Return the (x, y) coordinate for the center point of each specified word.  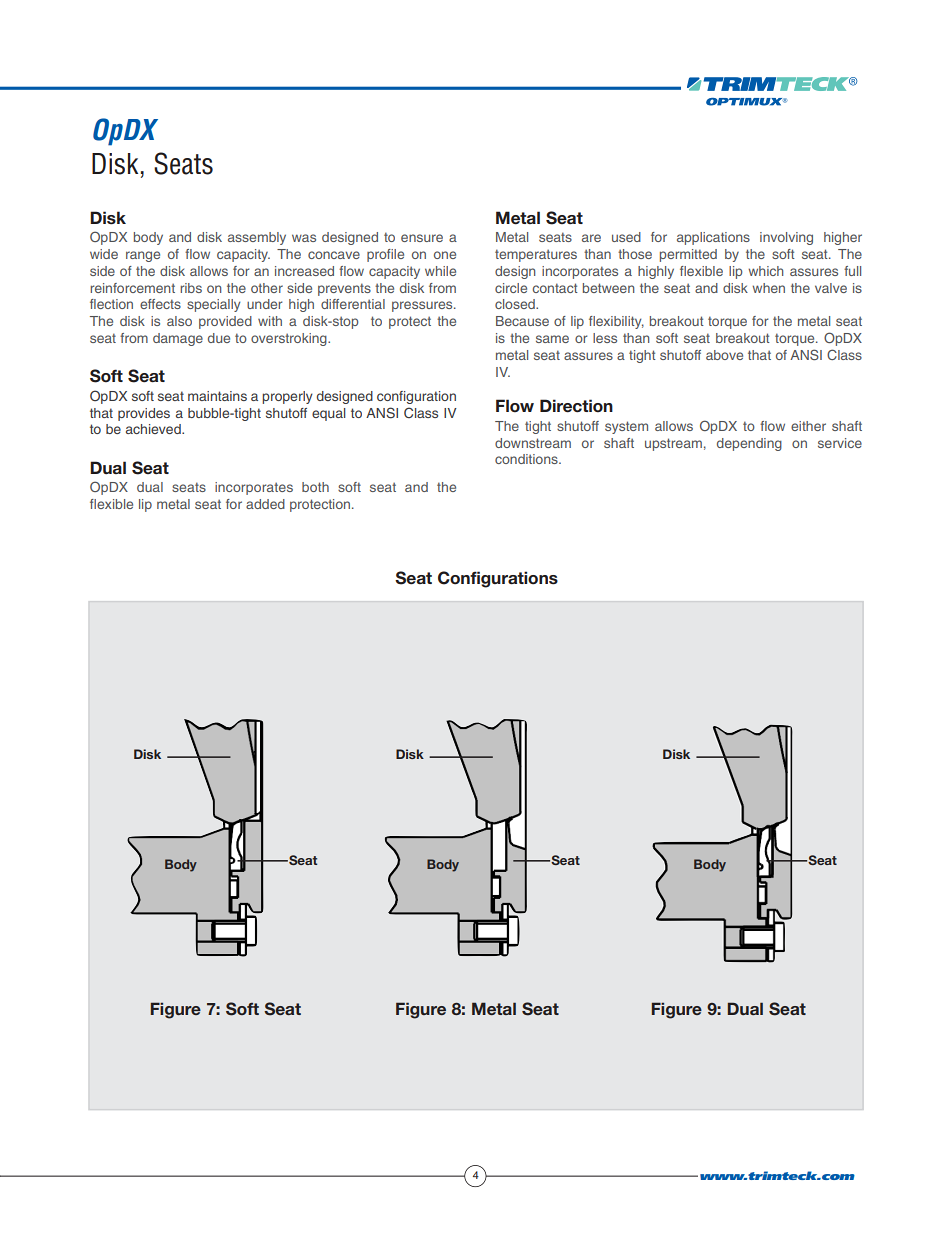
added (265, 504)
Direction (576, 406)
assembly (257, 238)
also (179, 321)
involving (786, 238)
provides (144, 414)
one (445, 255)
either (808, 426)
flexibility (616, 322)
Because (522, 321)
